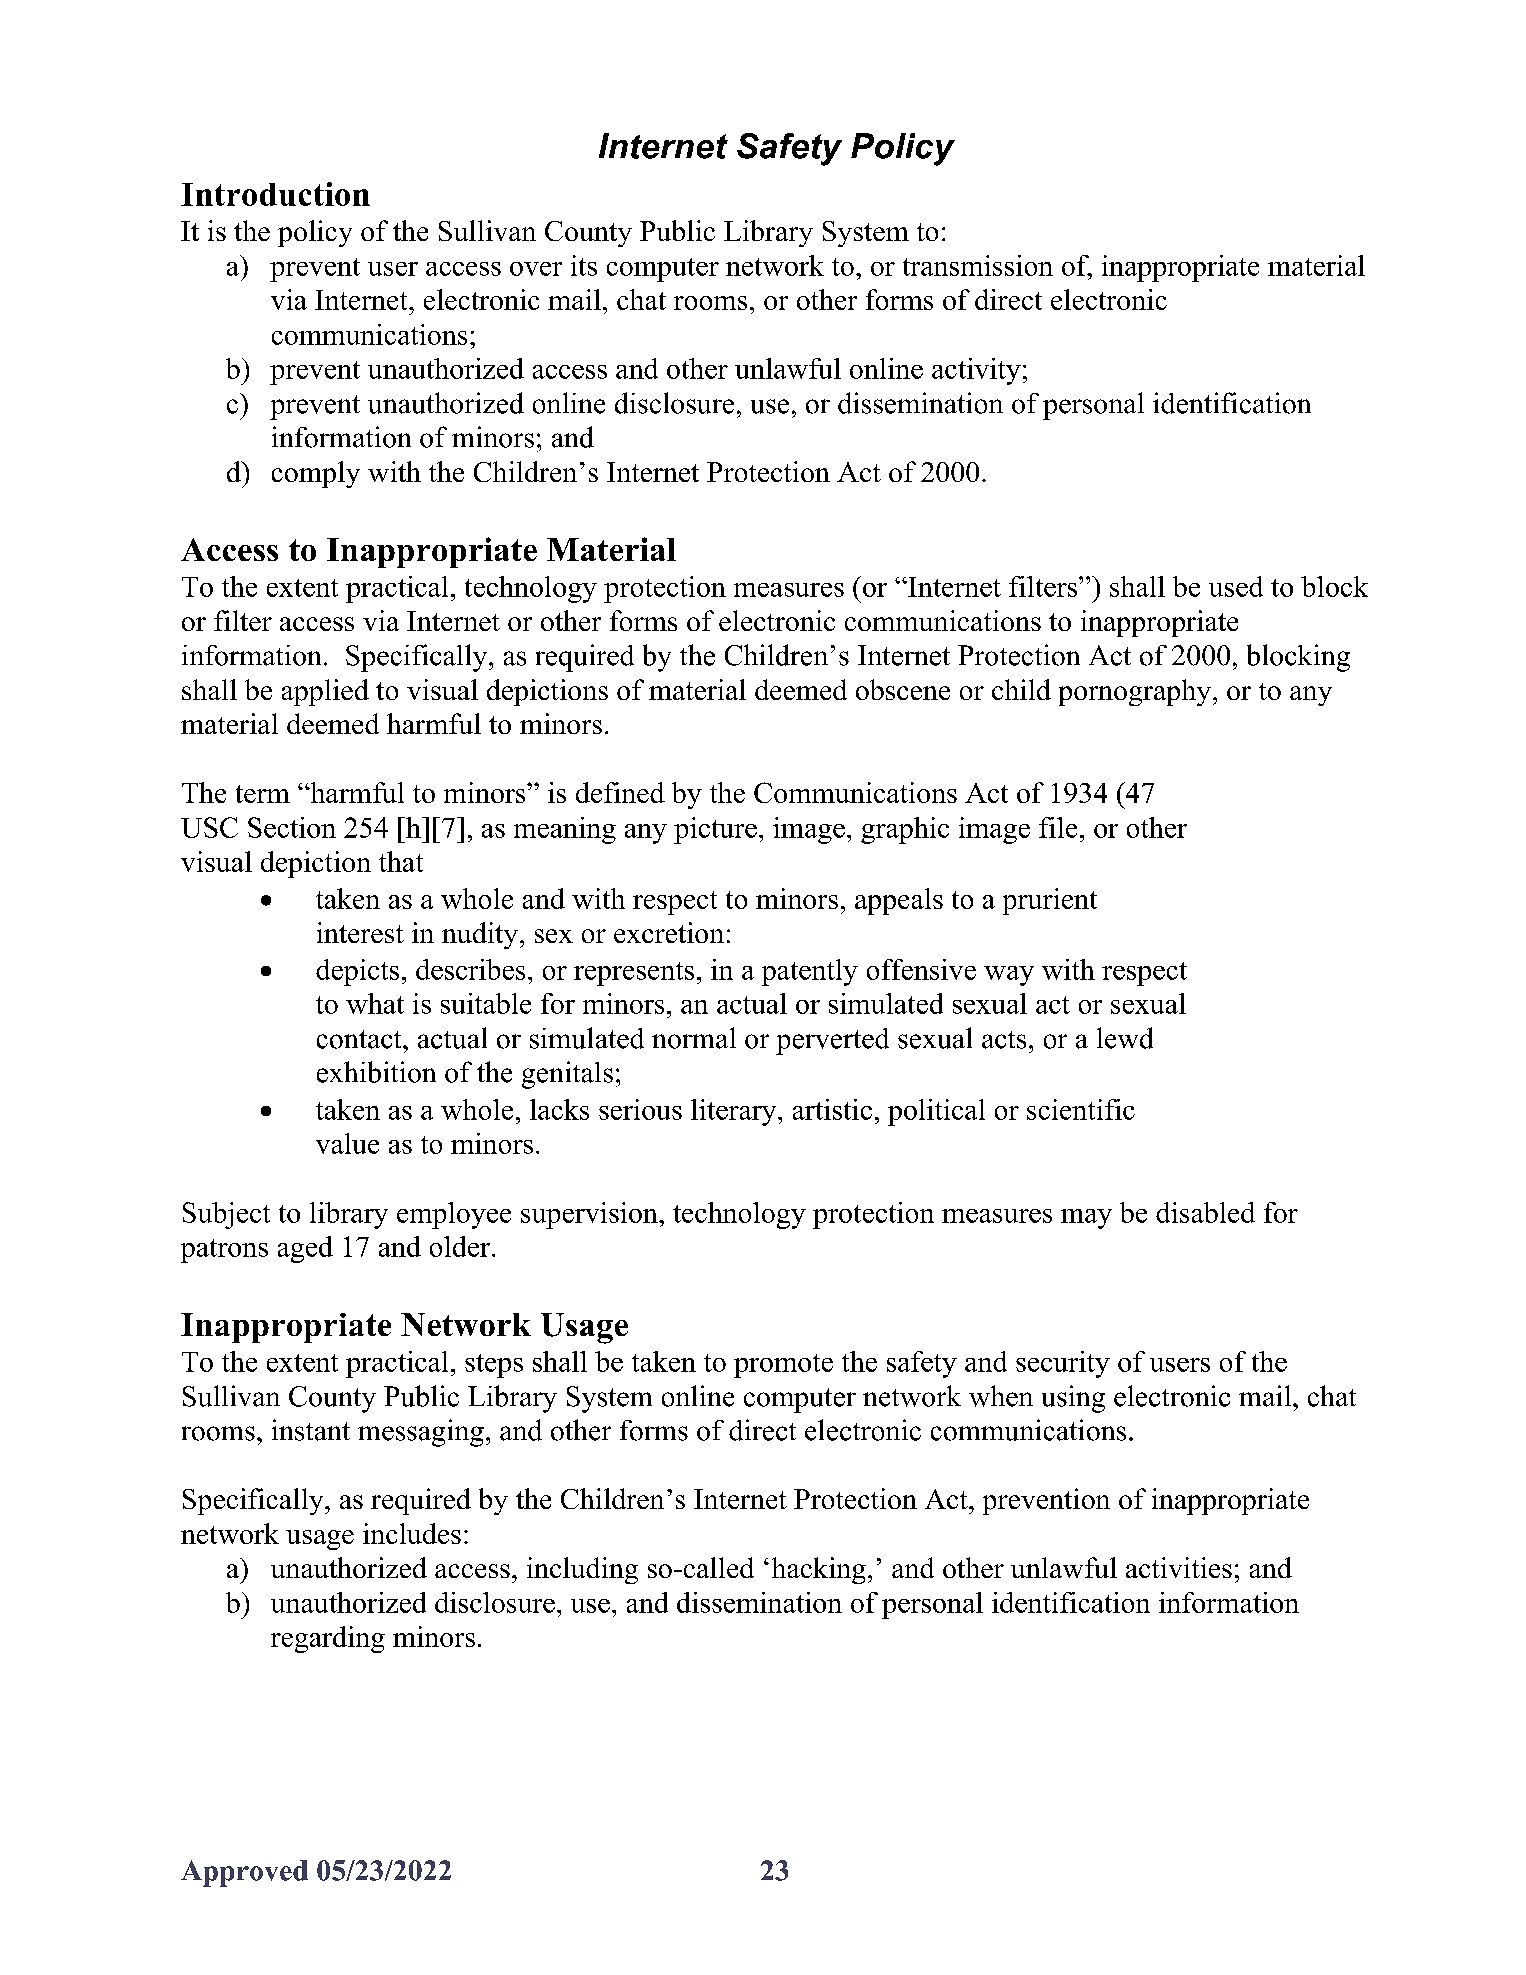 This document has width=1526, height=1975. What do you see at coordinates (275, 194) in the document?
I see `Introduction` at bounding box center [275, 194].
